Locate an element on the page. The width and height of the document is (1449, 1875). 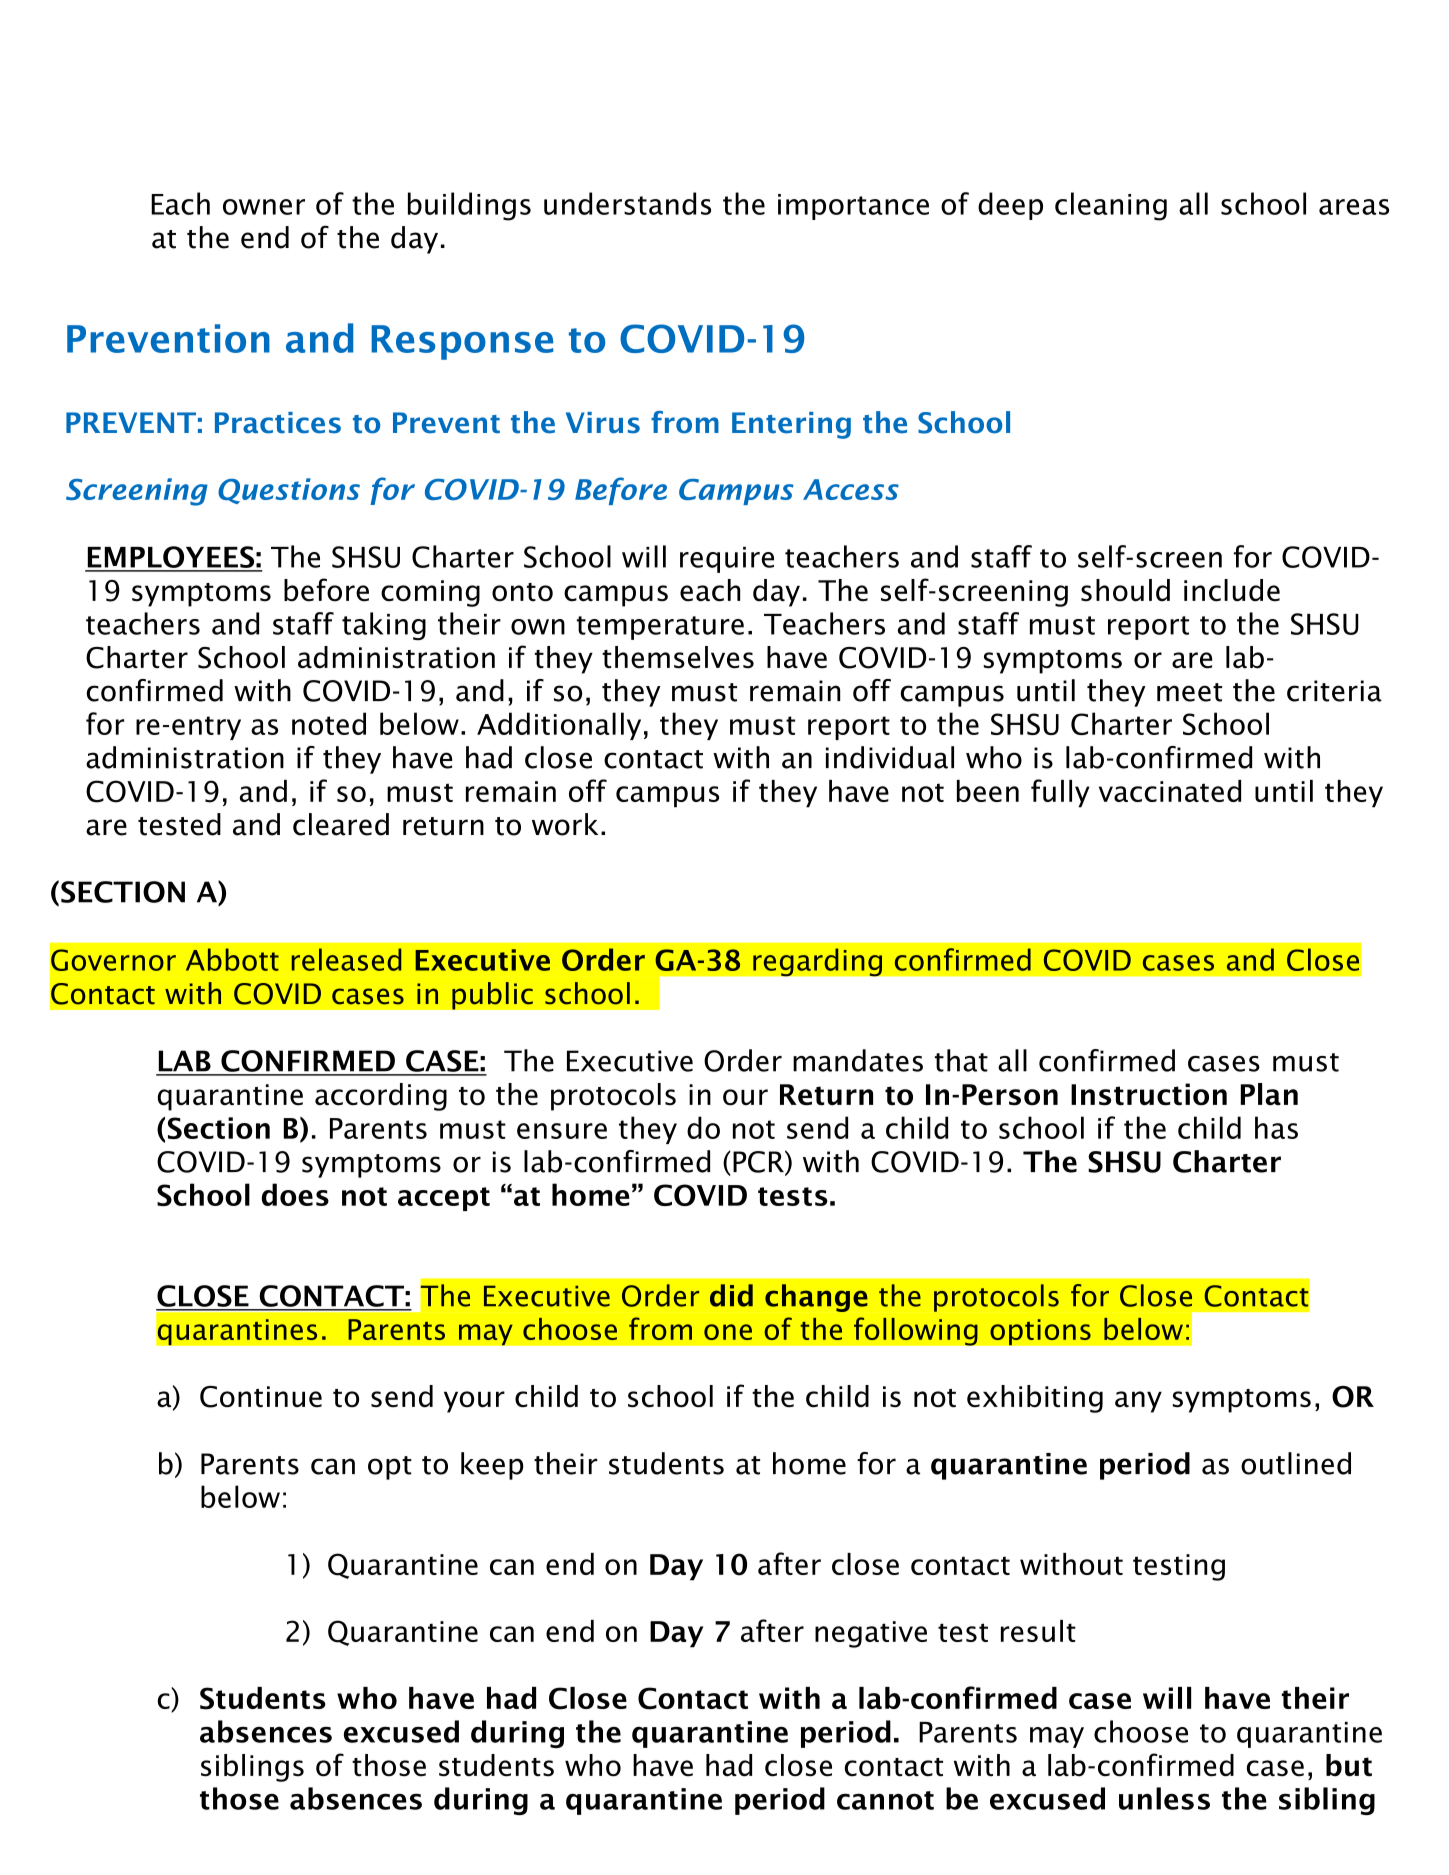
importance is located at coordinates (853, 207).
